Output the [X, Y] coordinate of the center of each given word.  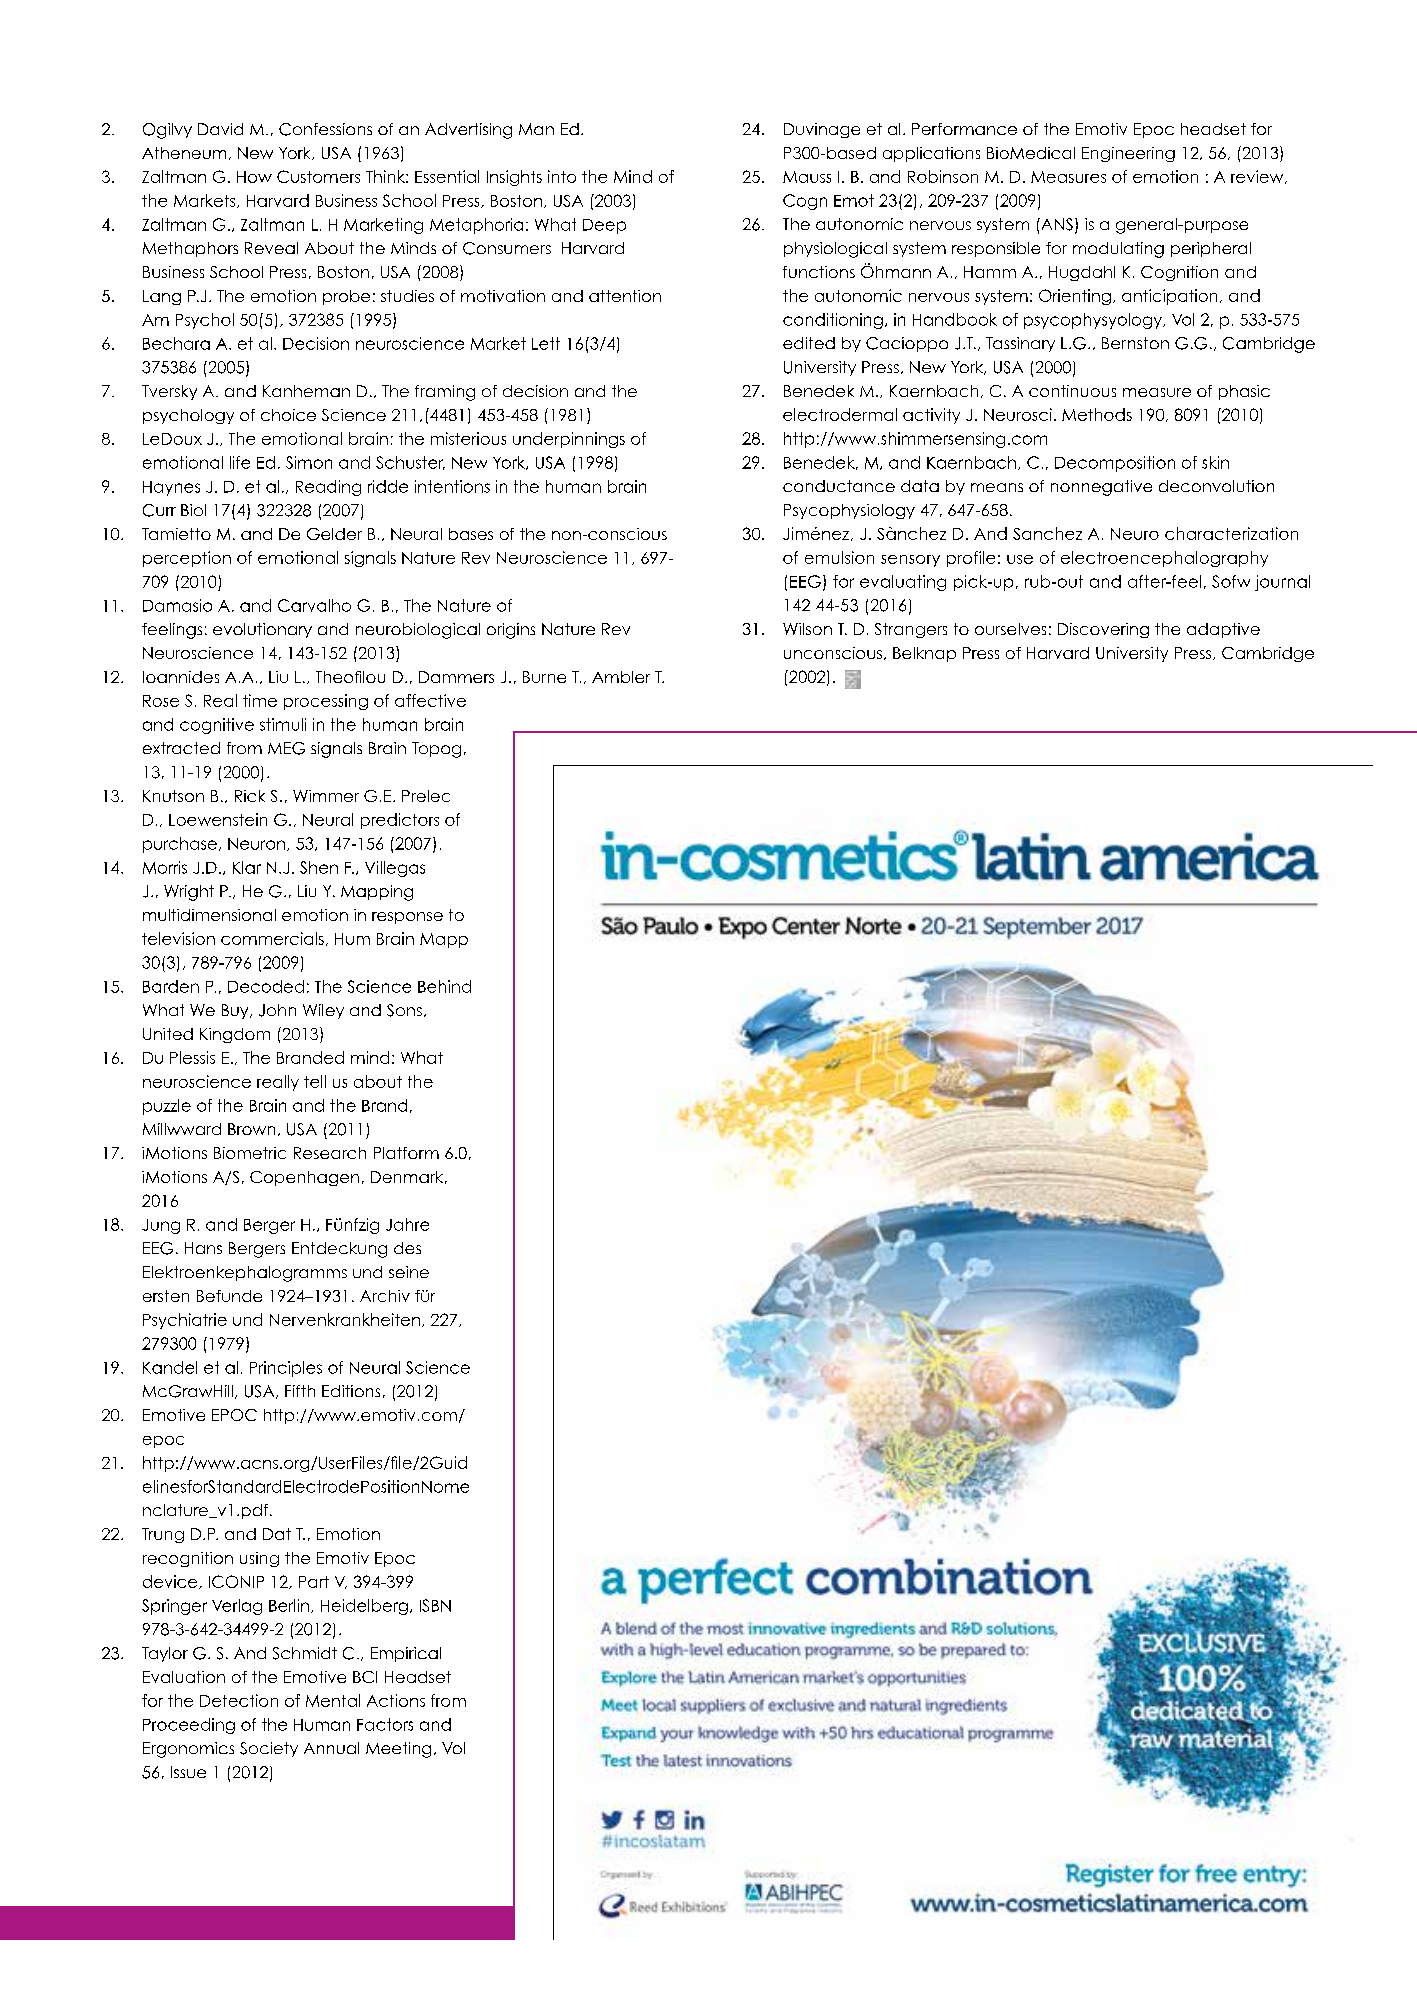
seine [409, 1272]
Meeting [398, 1750]
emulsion [839, 557]
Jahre [407, 1224]
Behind [444, 986]
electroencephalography [1164, 559]
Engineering [1128, 154]
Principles [286, 1369]
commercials [272, 938]
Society [269, 1749]
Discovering [1103, 630]
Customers [318, 176]
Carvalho [314, 605]
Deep [604, 226]
